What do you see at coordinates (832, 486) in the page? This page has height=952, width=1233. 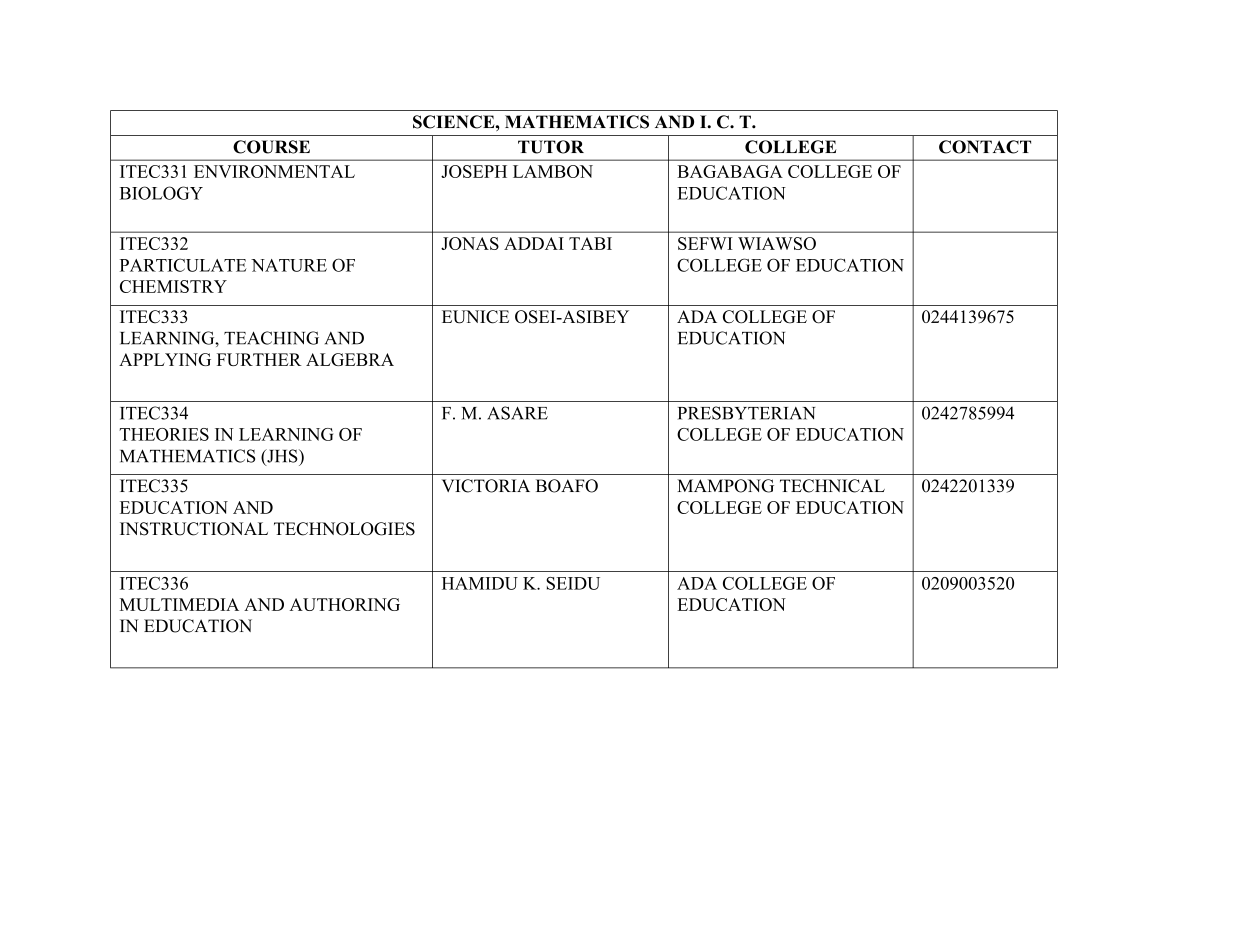 I see `TECHNICAL` at bounding box center [832, 486].
